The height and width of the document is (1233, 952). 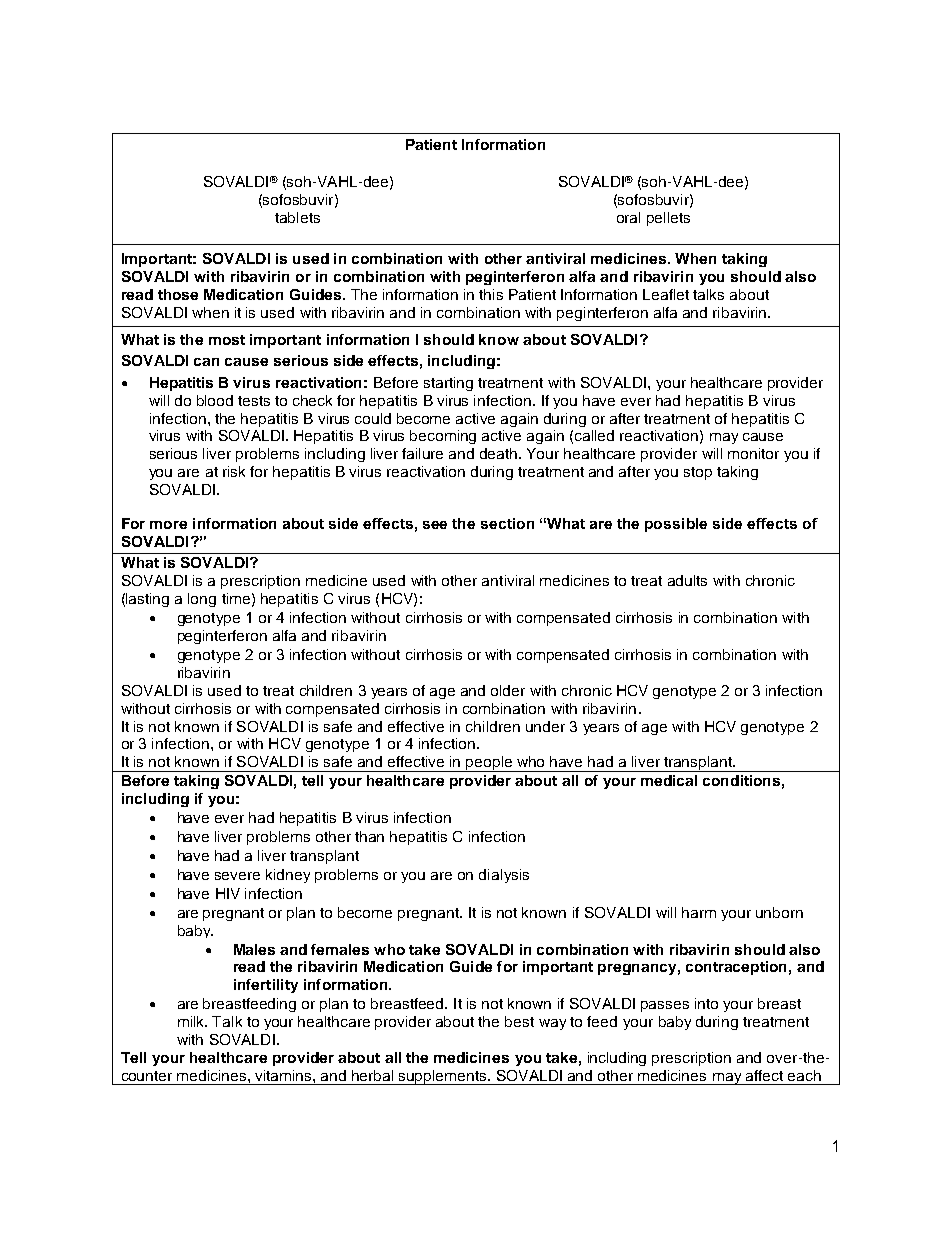 I want to click on pellets, so click(x=668, y=219).
